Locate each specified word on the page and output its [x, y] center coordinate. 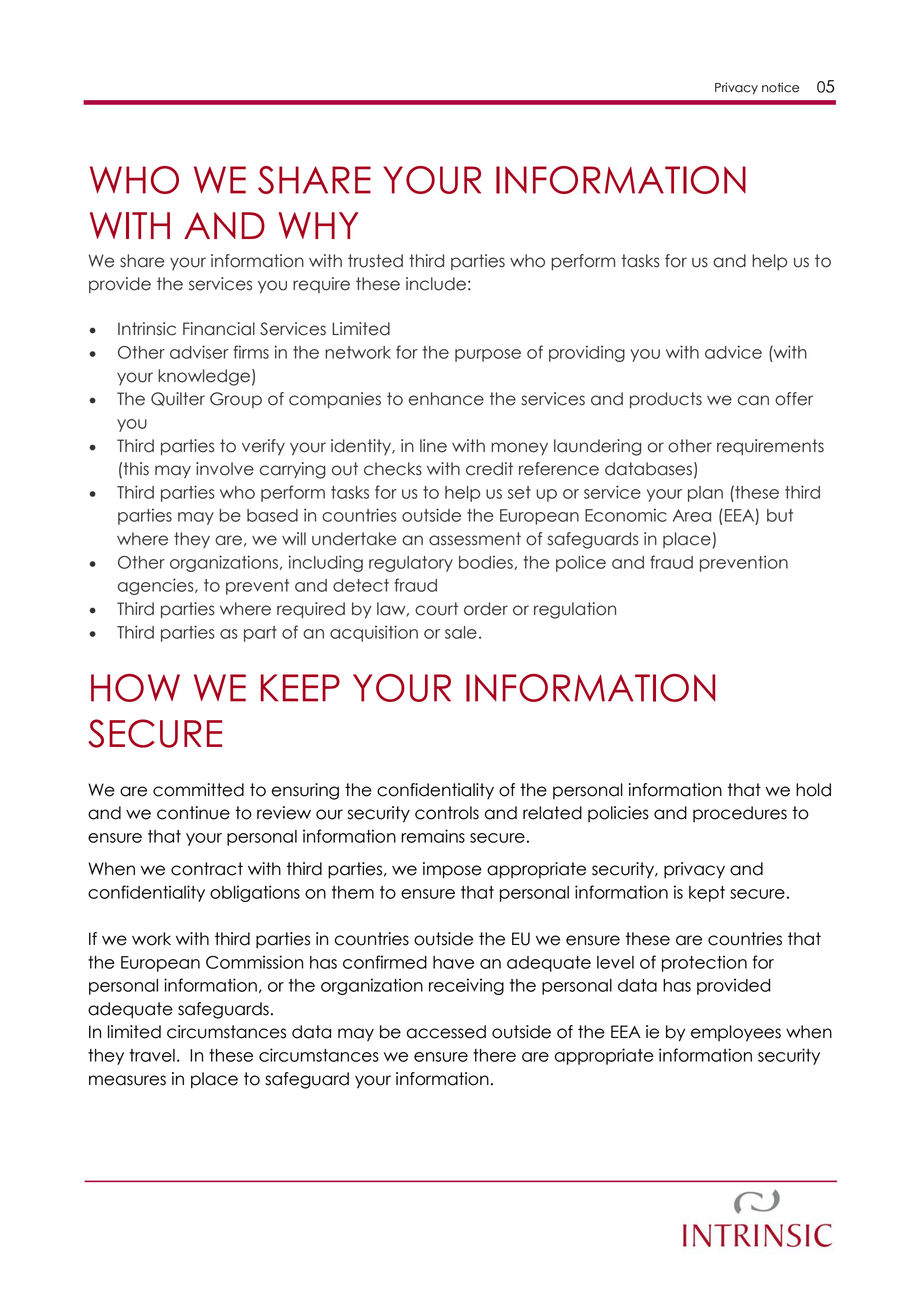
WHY [318, 225]
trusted [375, 261]
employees [736, 1033]
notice [780, 87]
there [494, 1055]
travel [152, 1055]
